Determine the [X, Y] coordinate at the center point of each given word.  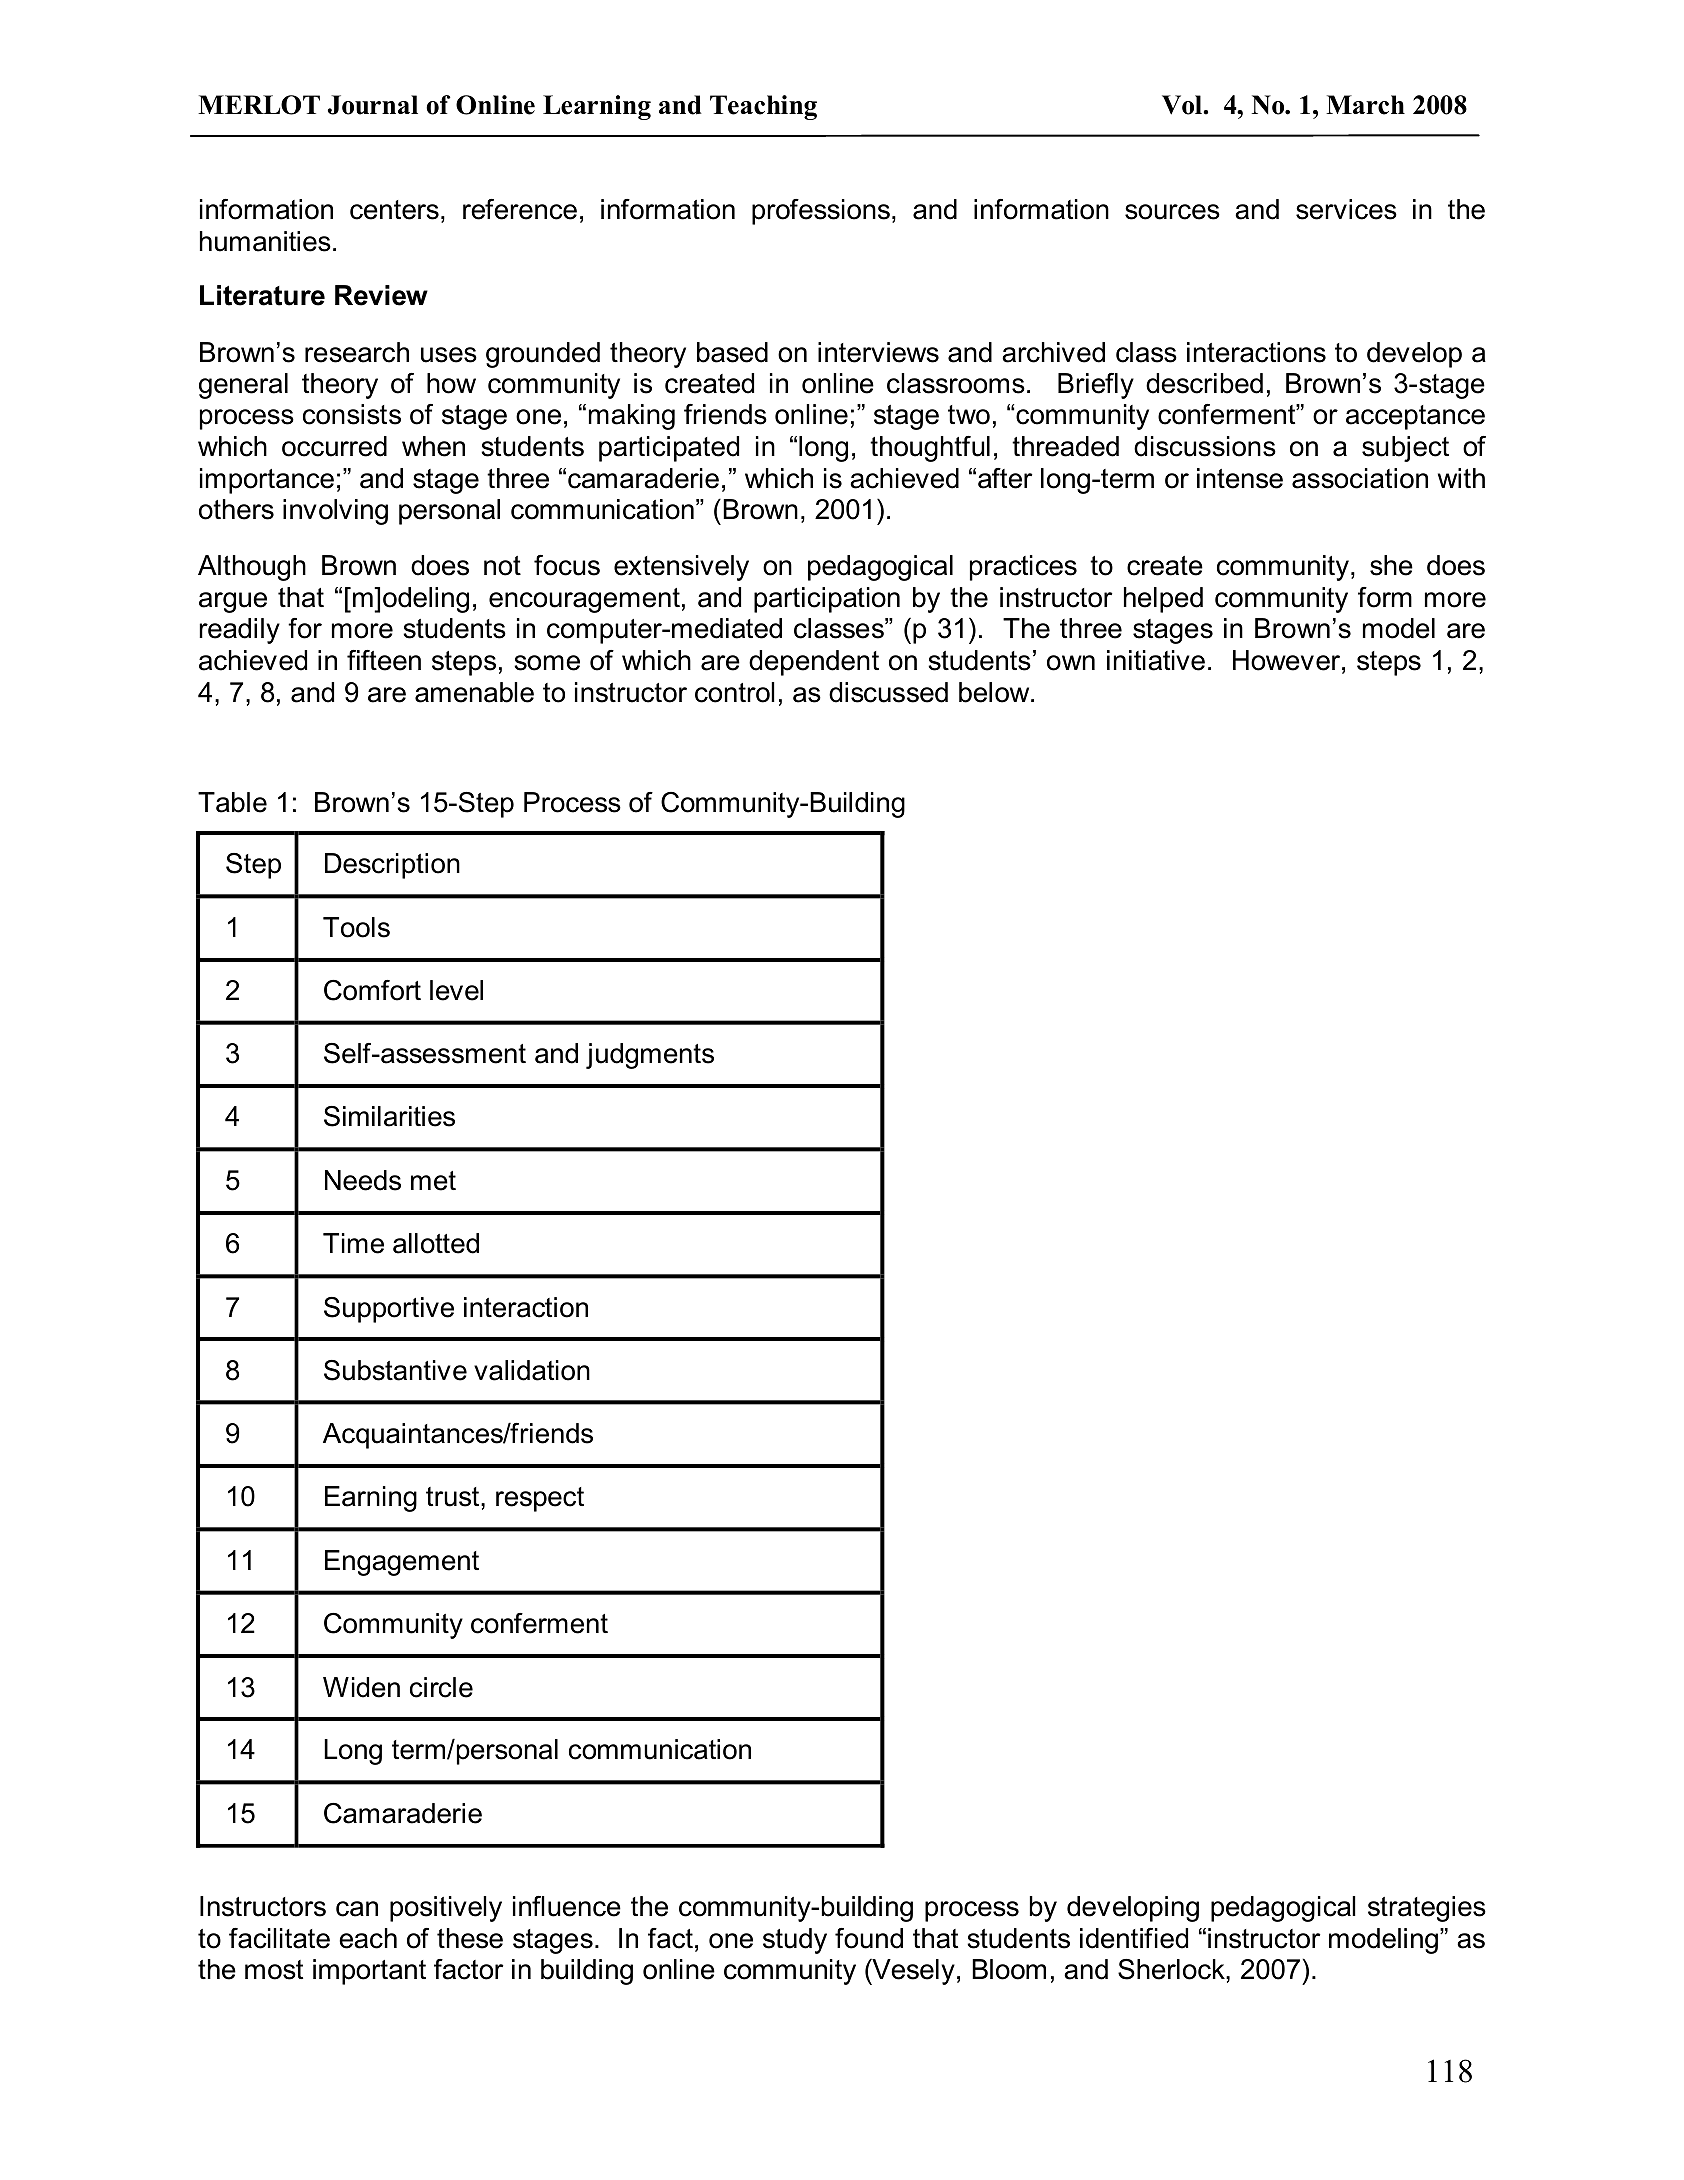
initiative [1156, 660]
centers [394, 210]
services [1346, 209]
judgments [650, 1056]
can [357, 1909]
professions [821, 212]
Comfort [372, 990]
